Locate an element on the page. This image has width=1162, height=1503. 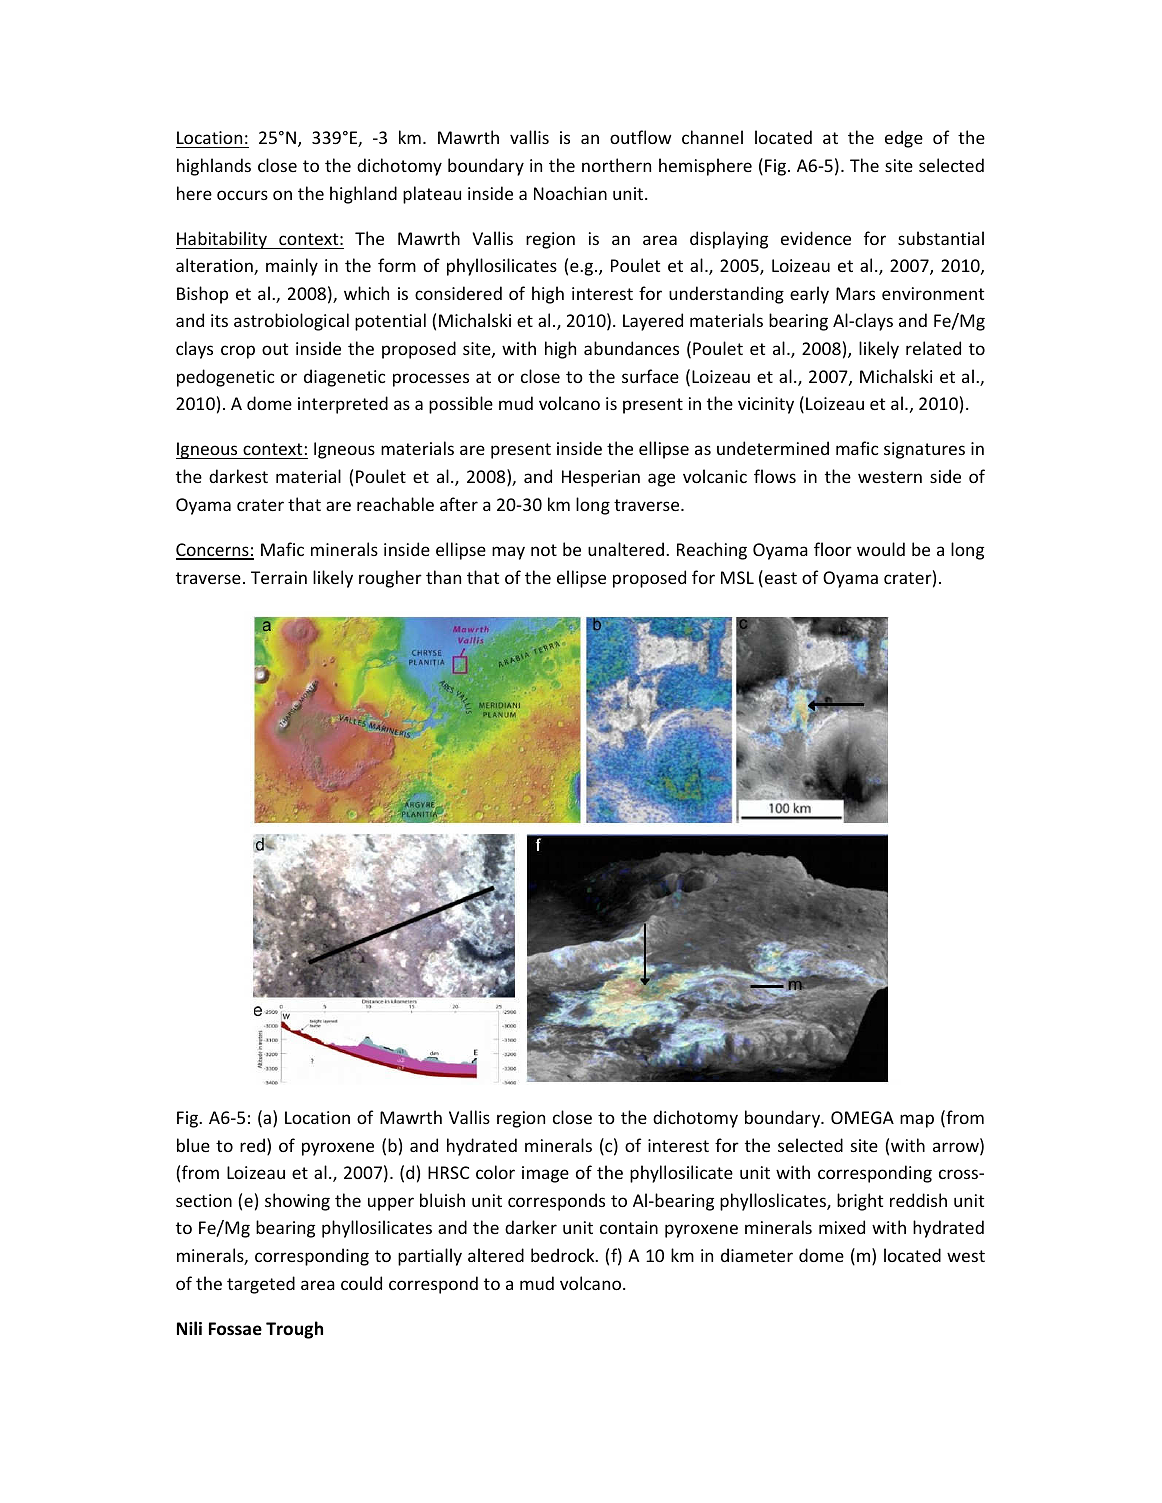
image is located at coordinates (545, 1174).
